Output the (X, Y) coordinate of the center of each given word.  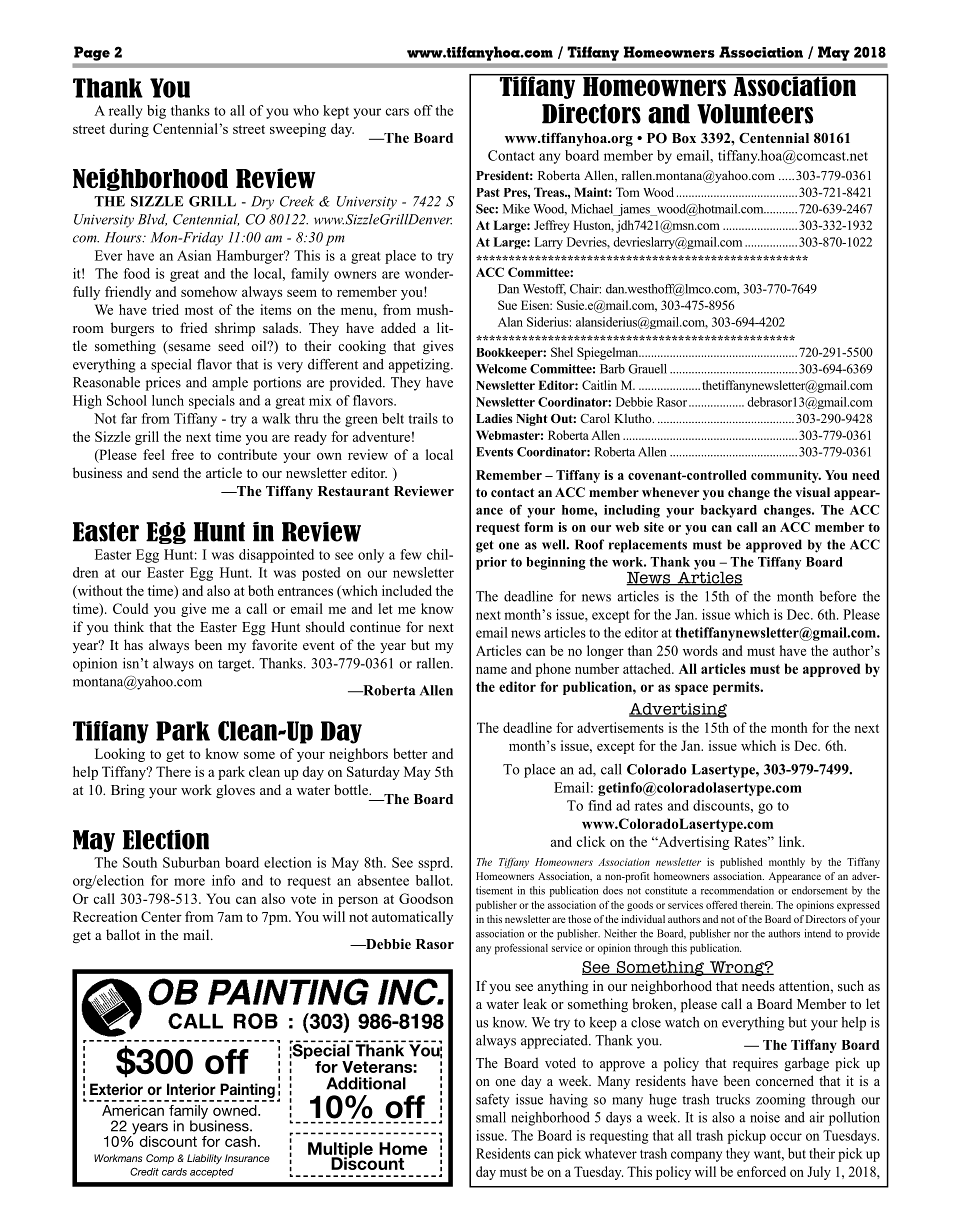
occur (786, 1137)
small (491, 1117)
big (156, 112)
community (786, 476)
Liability (204, 1159)
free (182, 454)
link (791, 841)
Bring (128, 791)
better (410, 753)
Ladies (494, 418)
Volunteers (755, 114)
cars (397, 112)
